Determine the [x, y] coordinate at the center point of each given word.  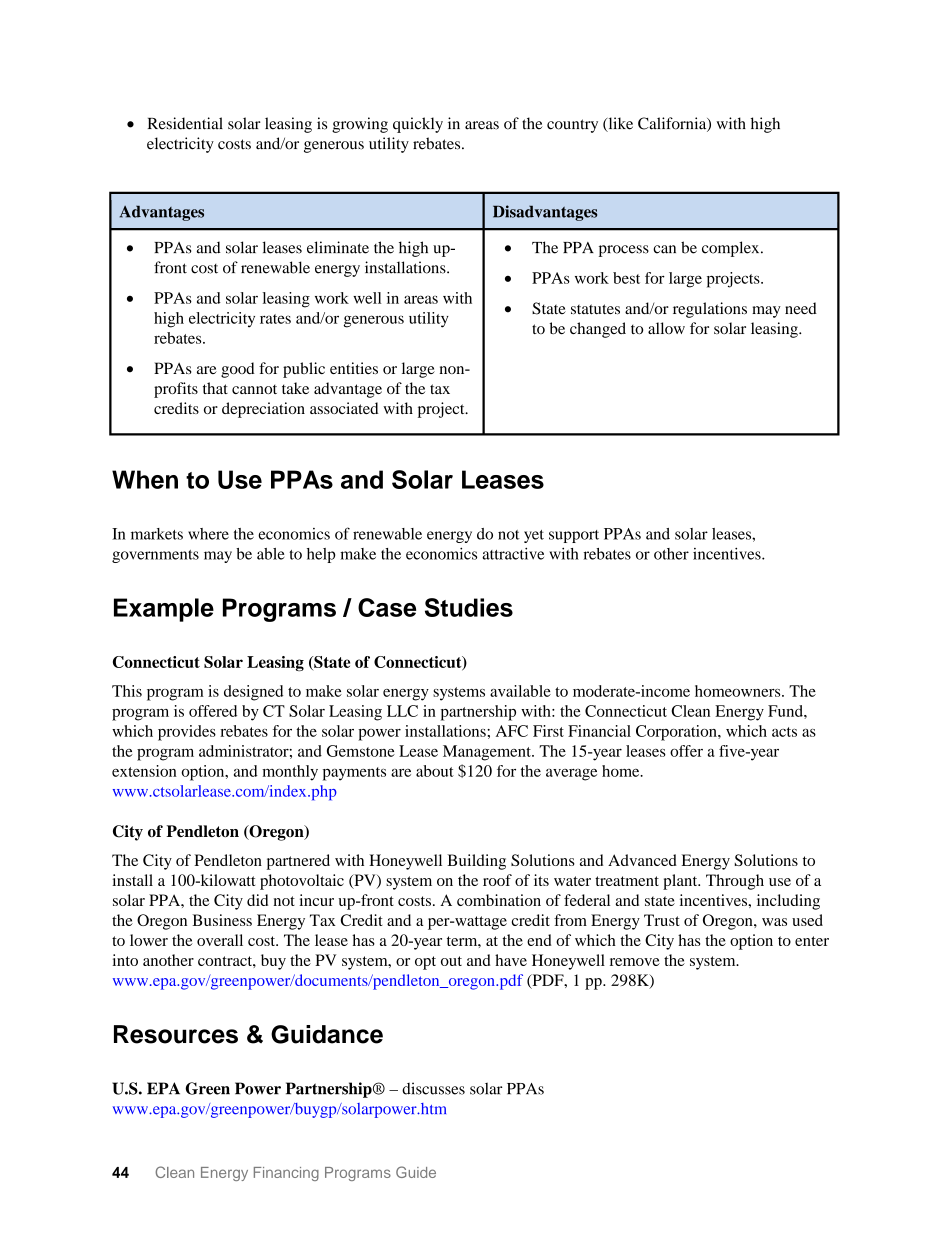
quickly [418, 125]
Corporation [677, 733]
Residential [185, 123]
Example [164, 610]
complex [732, 249]
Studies [469, 607]
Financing [286, 1174]
